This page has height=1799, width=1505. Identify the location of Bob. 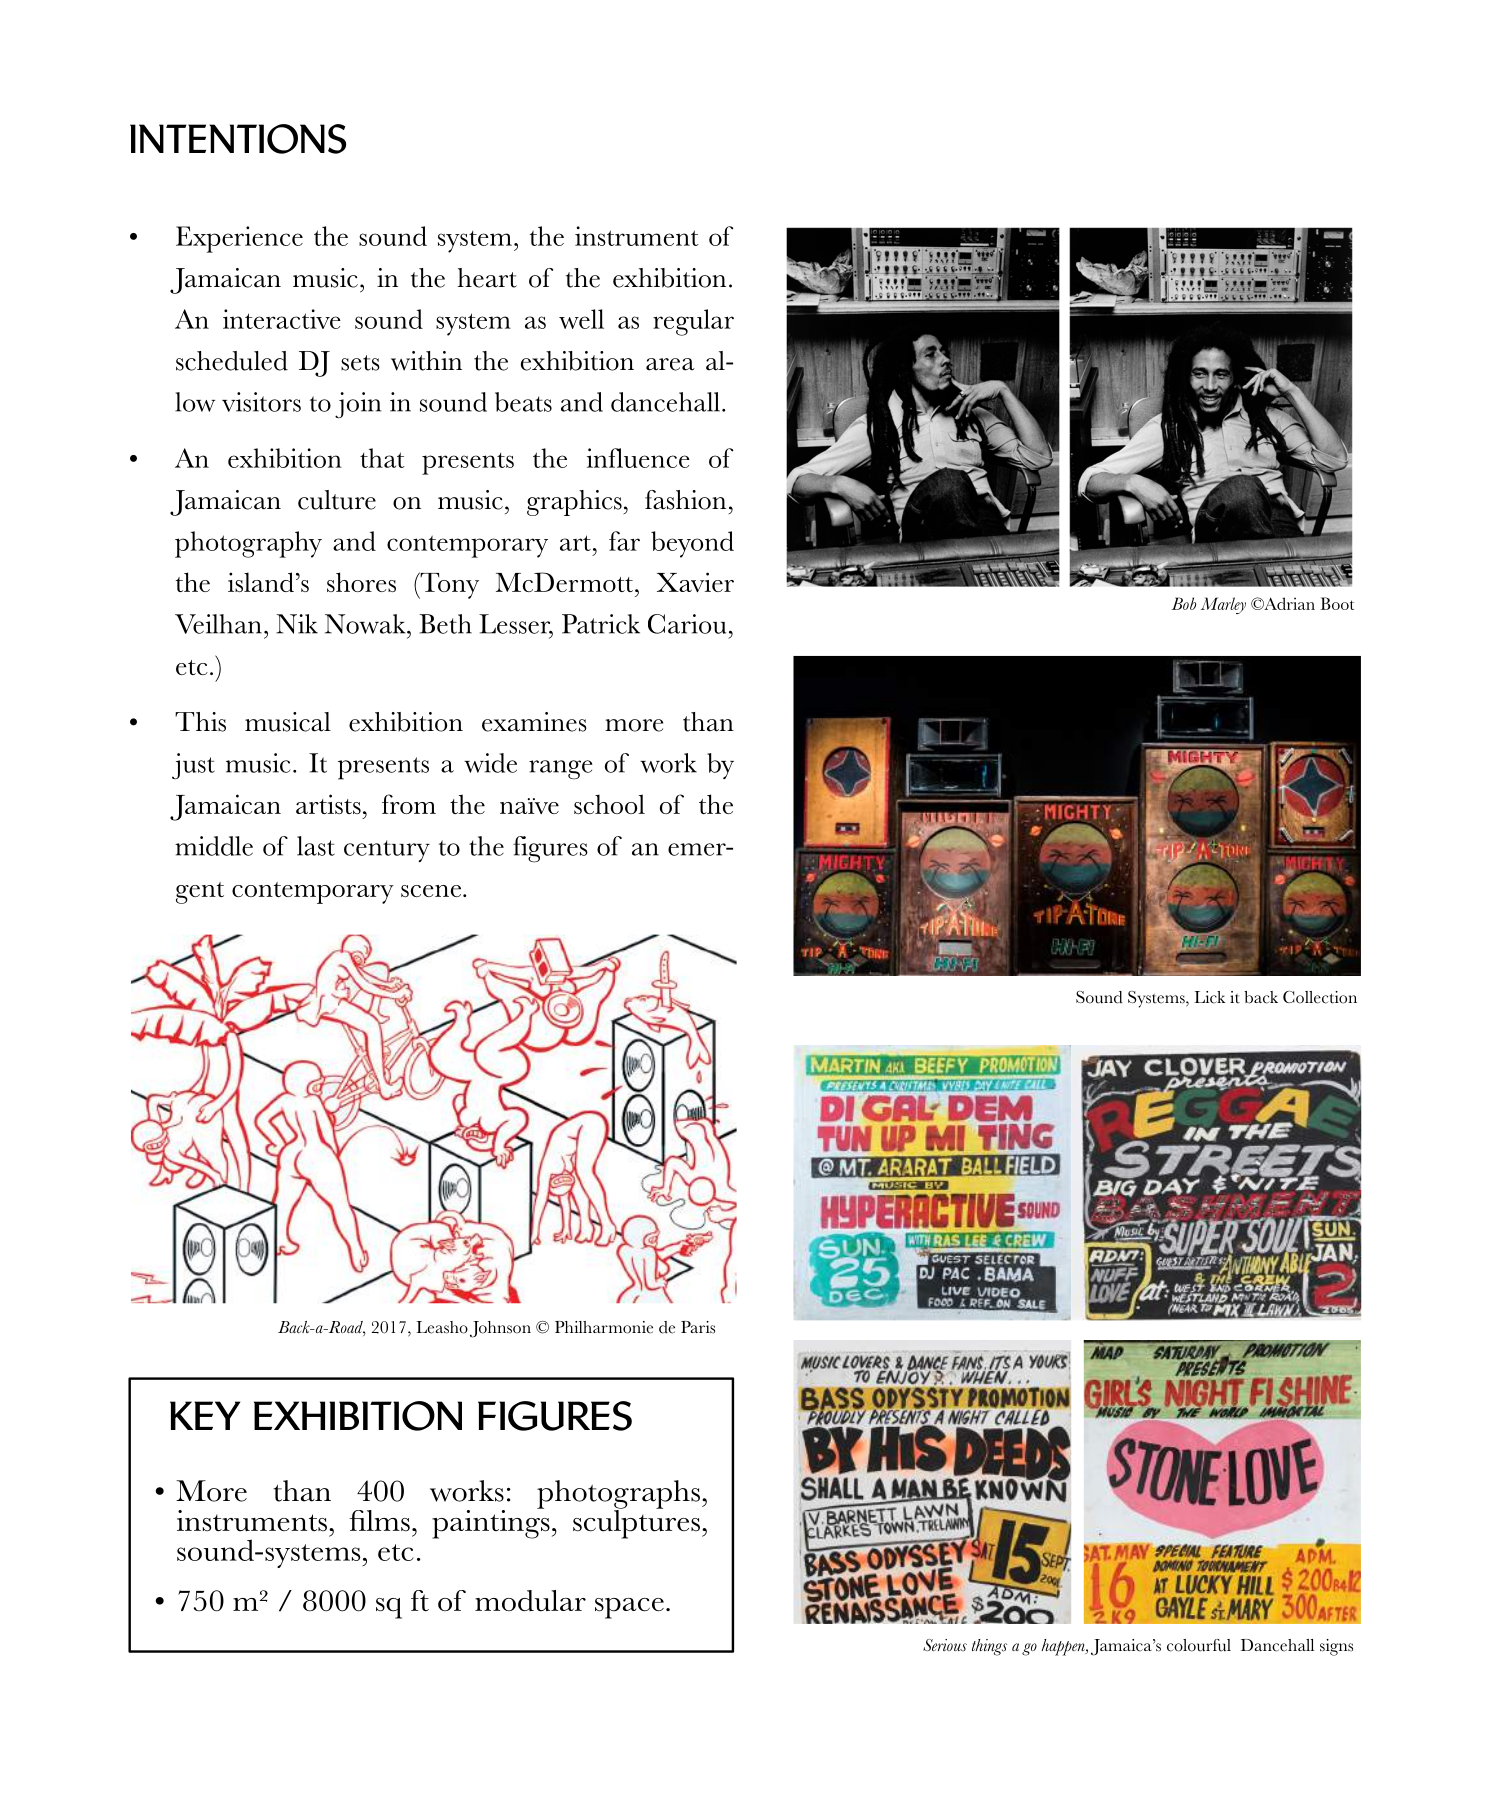
(1183, 603).
